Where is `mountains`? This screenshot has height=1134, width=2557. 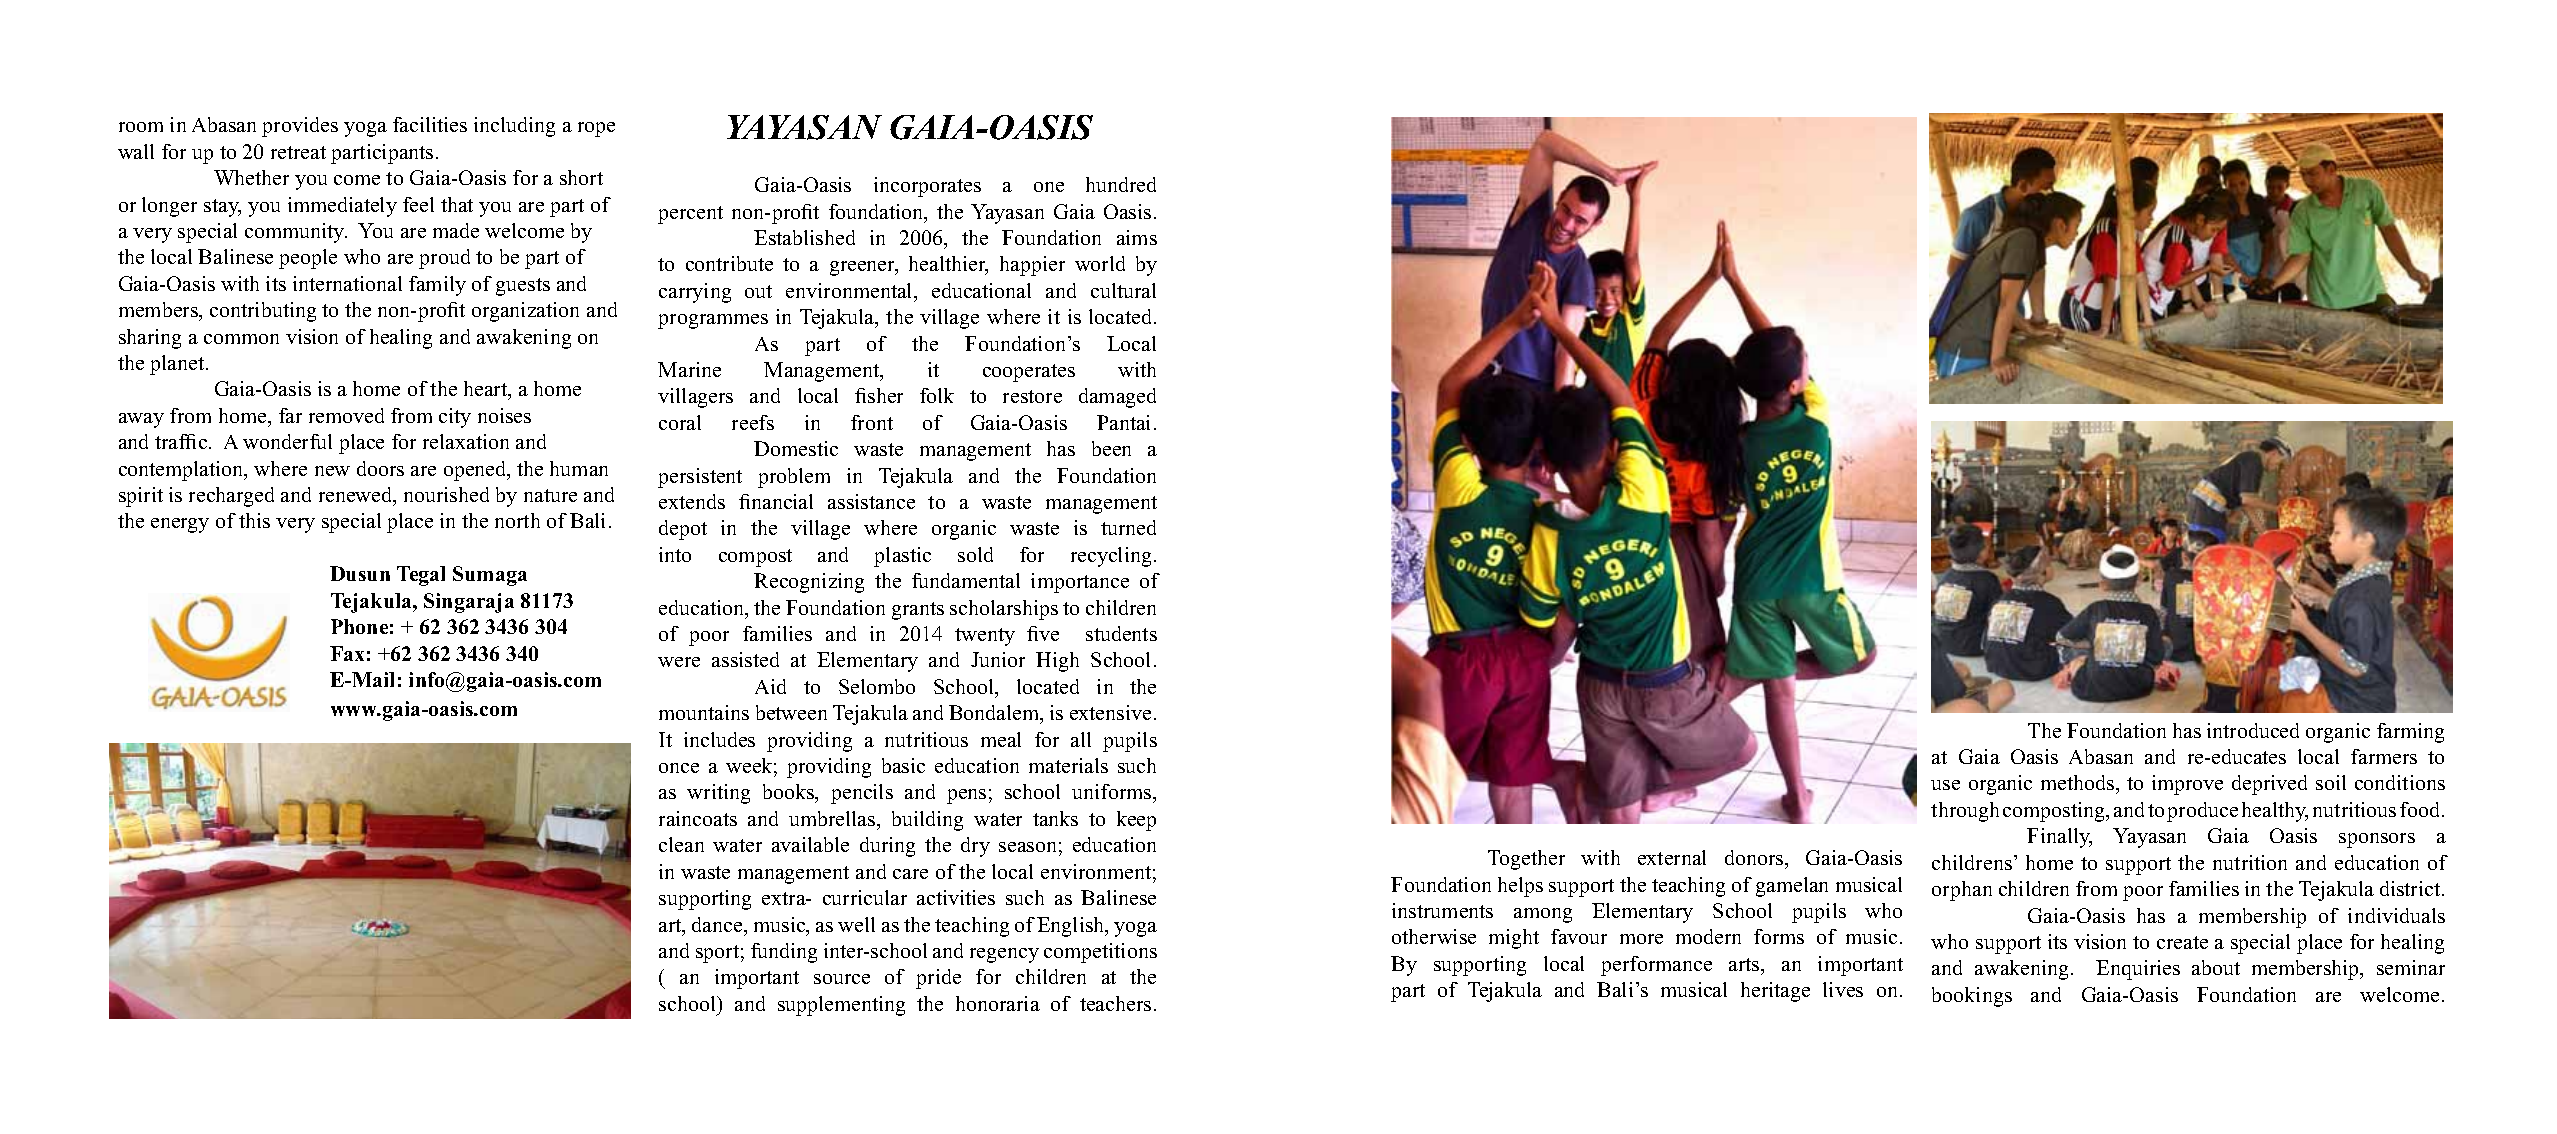
mountains is located at coordinates (704, 712).
